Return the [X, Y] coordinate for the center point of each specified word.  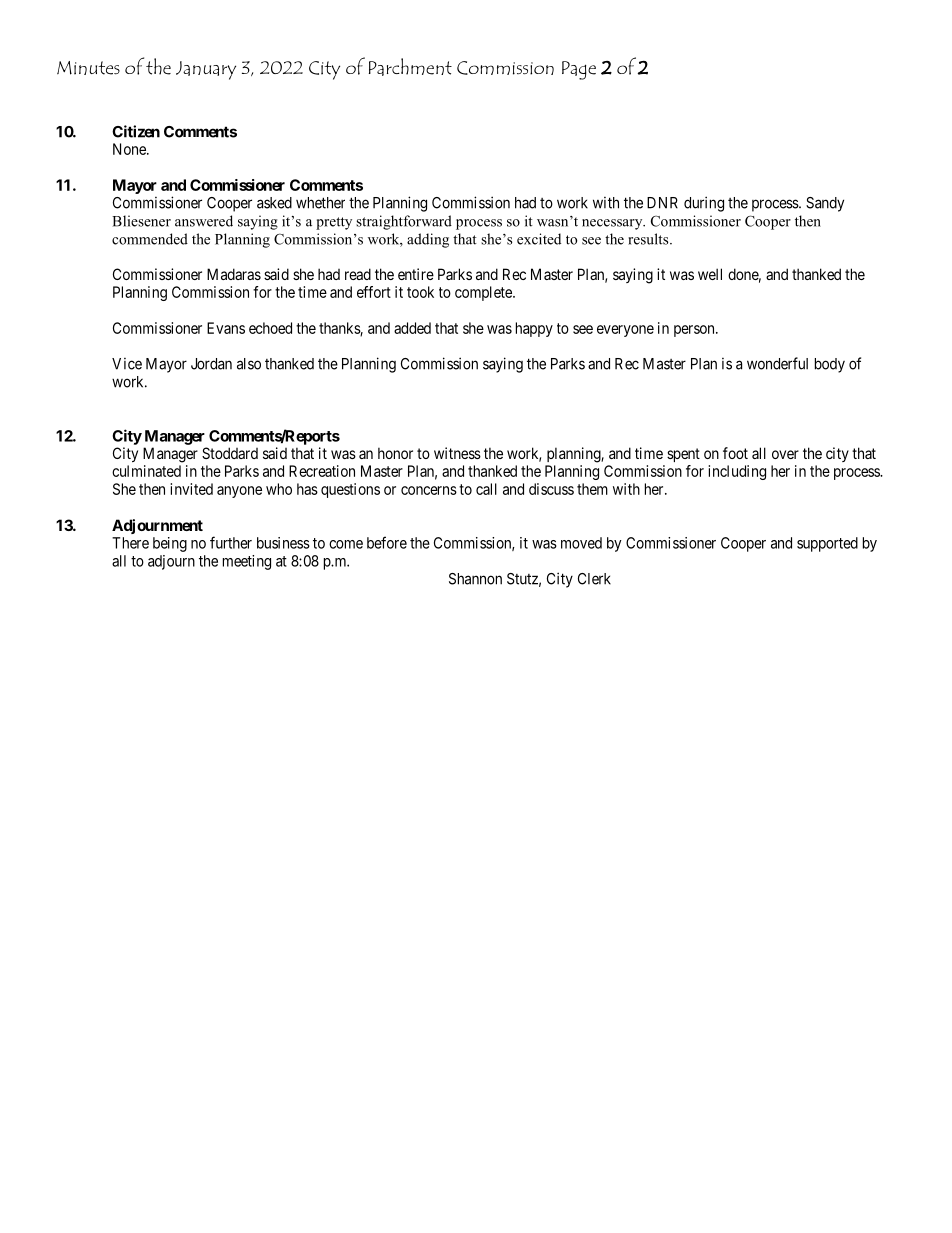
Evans [226, 328]
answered [204, 221]
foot [735, 453]
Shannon [475, 579]
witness [457, 453]
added [412, 328]
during [704, 204]
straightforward [404, 222]
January [206, 70]
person [695, 331]
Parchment [410, 67]
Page [579, 70]
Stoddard [230, 453]
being [170, 544]
